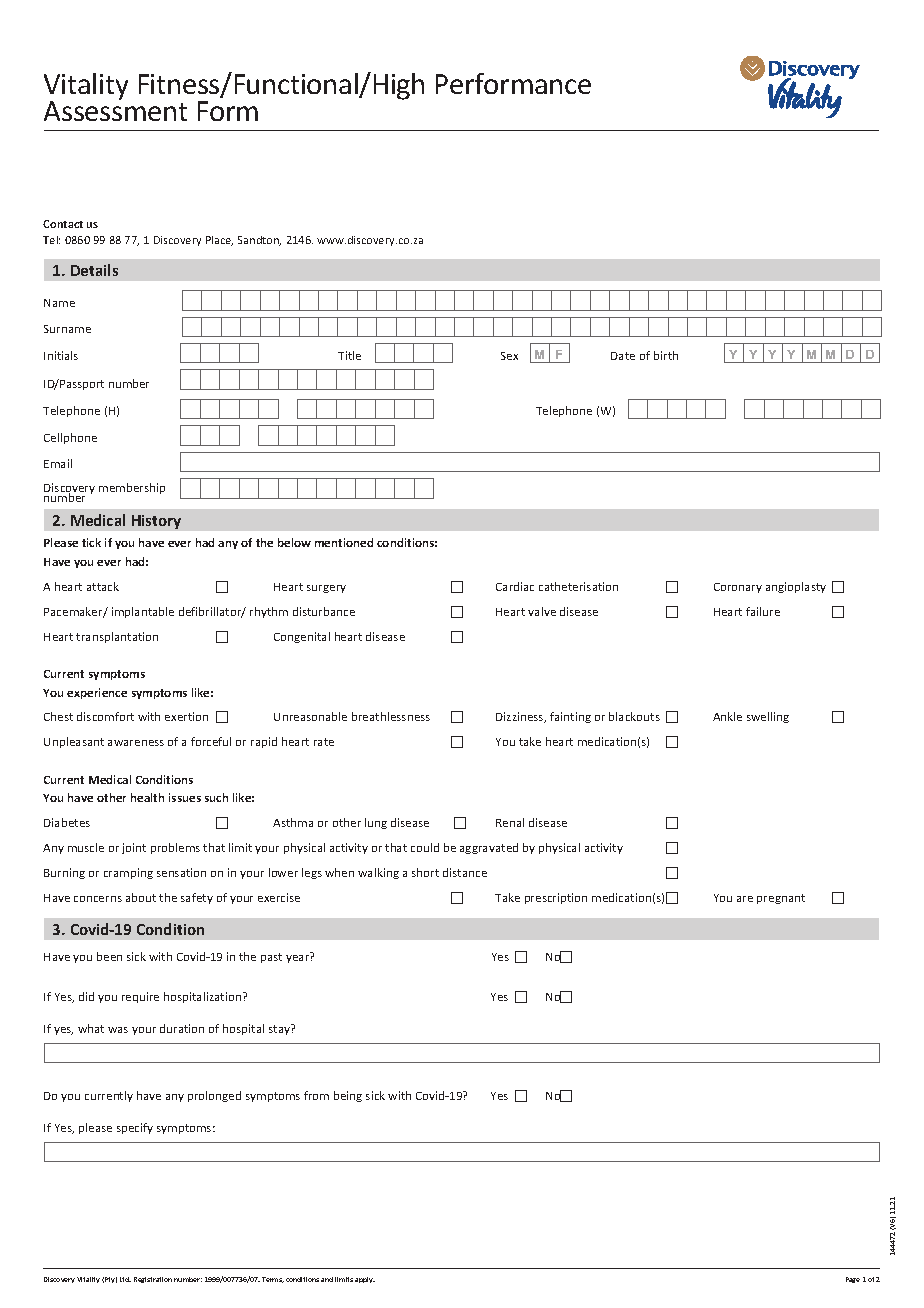  What do you see at coordinates (391, 716) in the screenshot?
I see `breathlessness` at bounding box center [391, 716].
